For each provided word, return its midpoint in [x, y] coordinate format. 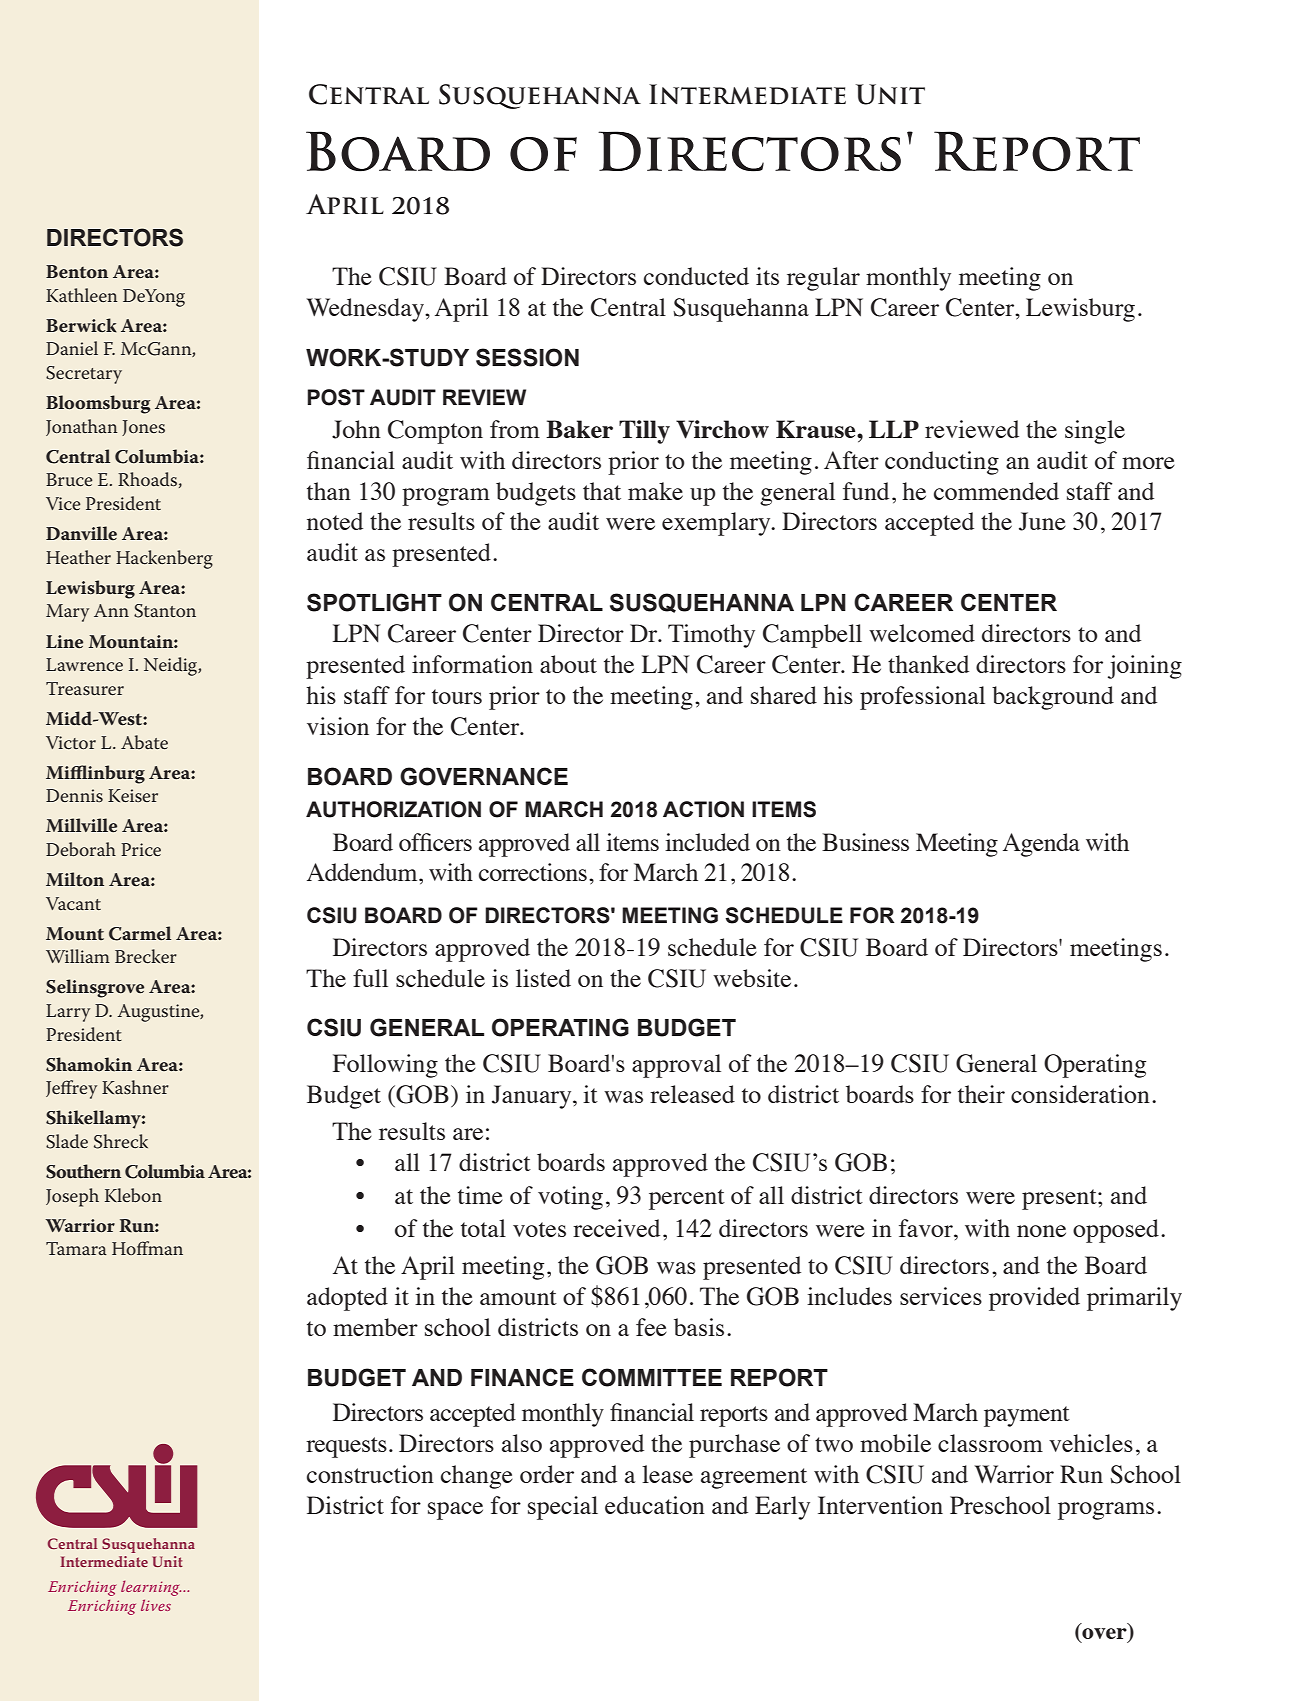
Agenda [1041, 845]
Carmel [140, 933]
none [1041, 1231]
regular [823, 279]
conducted [696, 276]
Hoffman [147, 1248]
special [563, 1508]
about [568, 664]
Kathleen [82, 295]
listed [543, 978]
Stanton [165, 611]
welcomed [922, 633]
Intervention [880, 1505]
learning [151, 1588]
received [616, 1228]
